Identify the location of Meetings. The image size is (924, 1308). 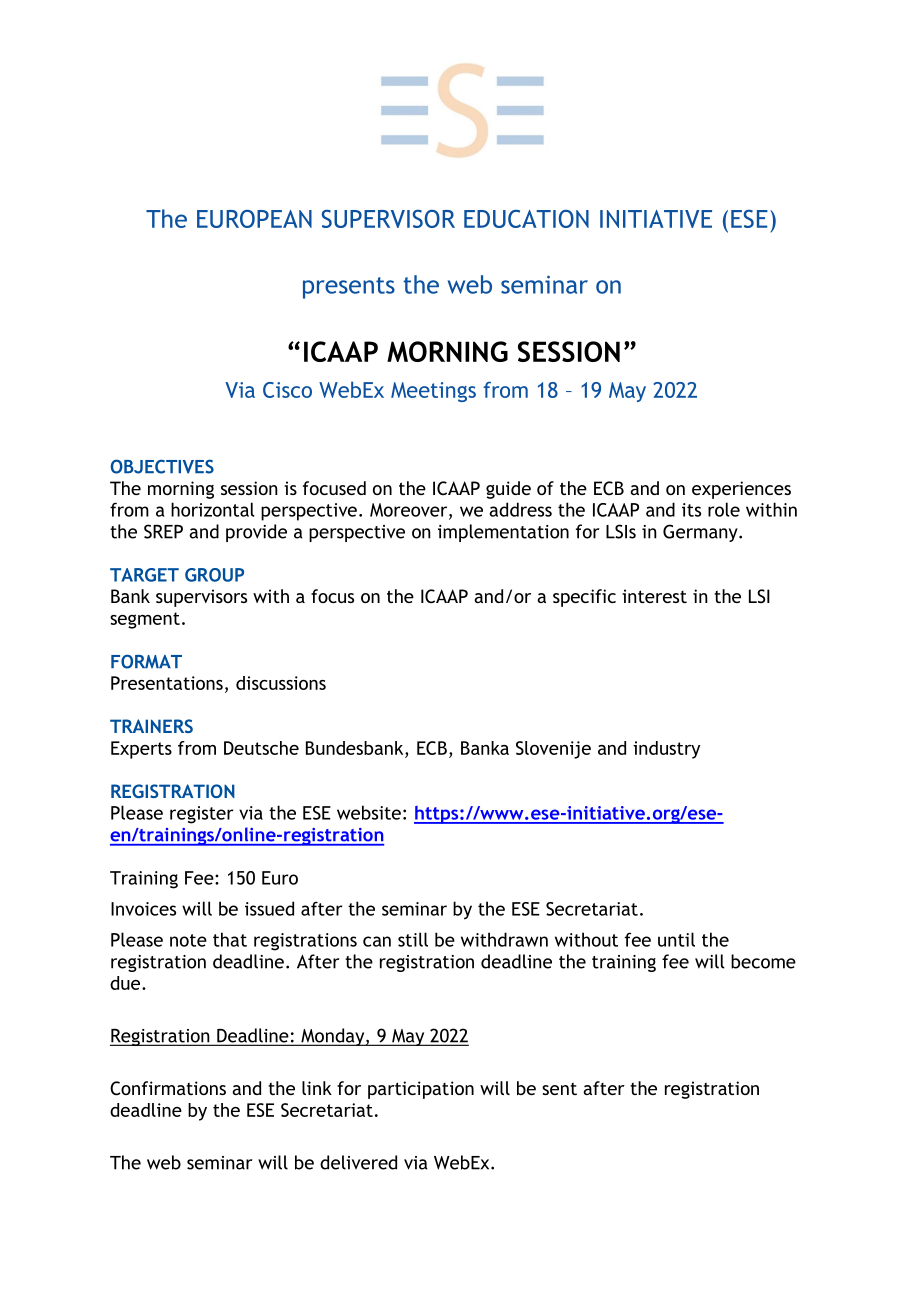
(433, 392).
